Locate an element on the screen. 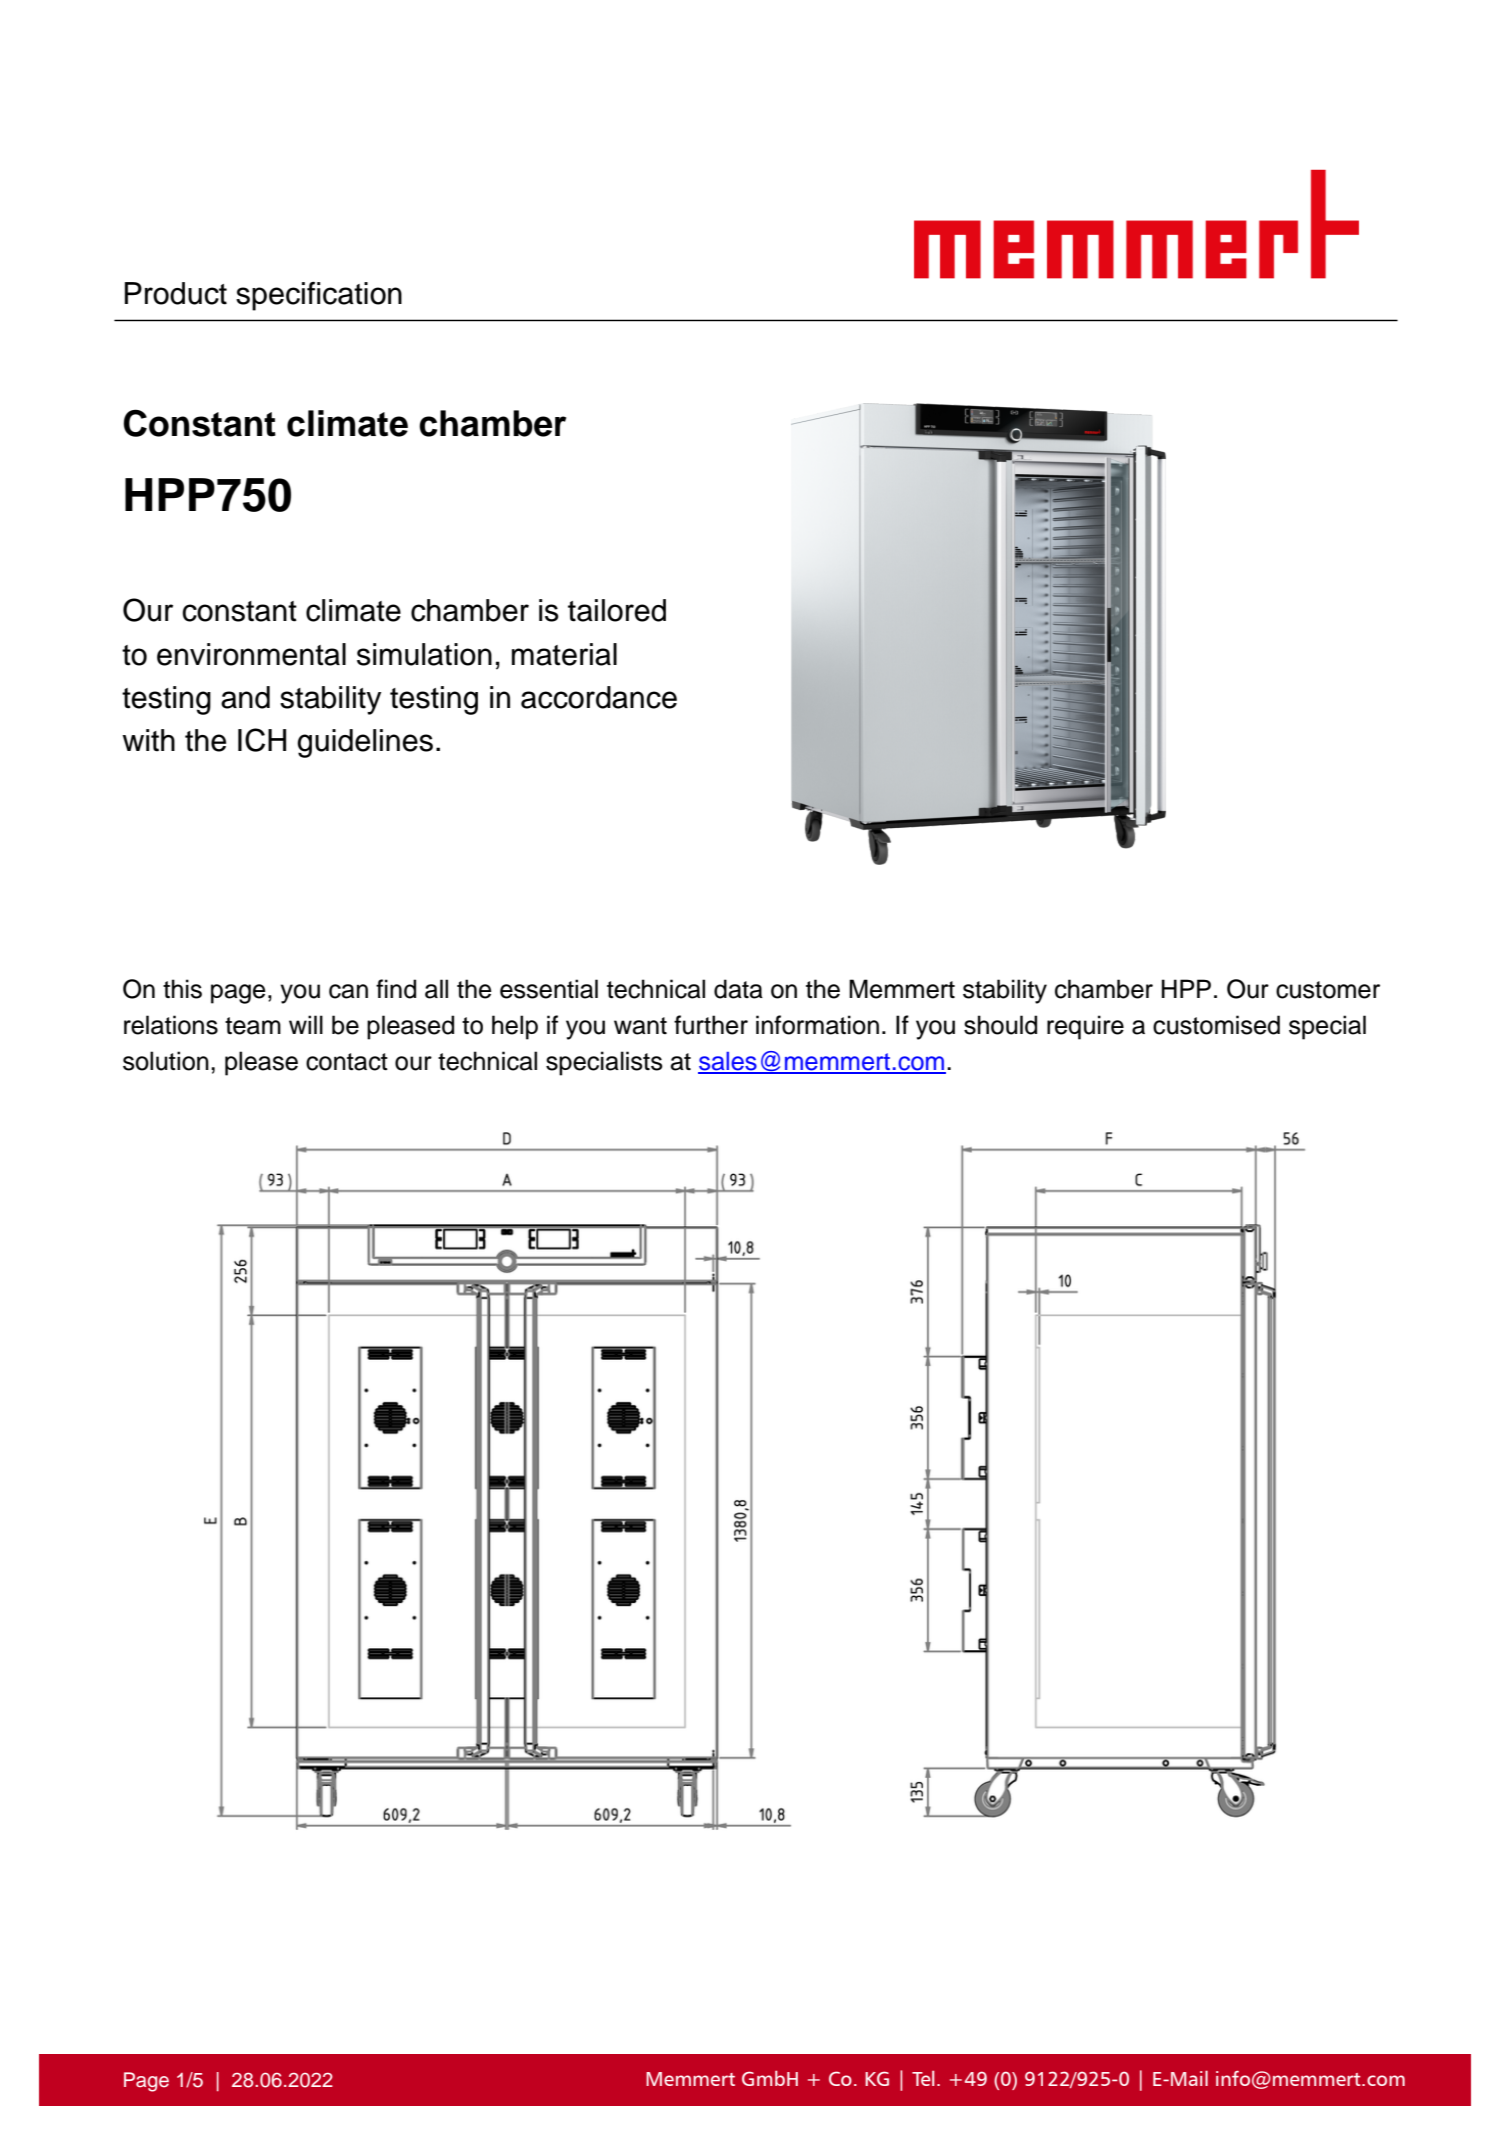  material is located at coordinates (564, 654).
